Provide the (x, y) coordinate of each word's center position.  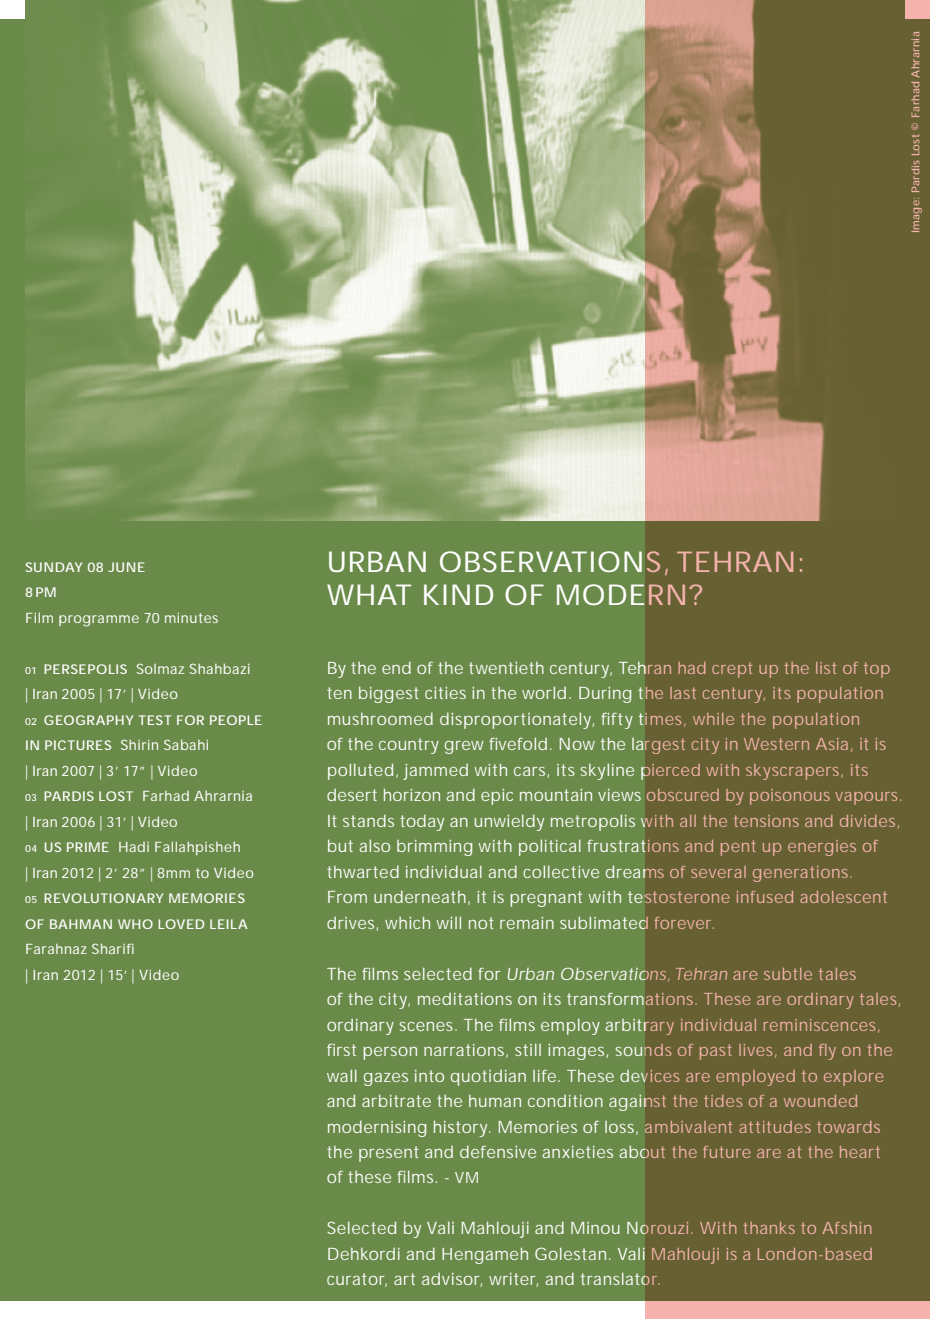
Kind (458, 594)
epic (497, 797)
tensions (766, 821)
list (826, 668)
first (341, 1050)
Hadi (134, 847)
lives (758, 1051)
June (126, 567)
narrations (466, 1051)
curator (357, 1280)
